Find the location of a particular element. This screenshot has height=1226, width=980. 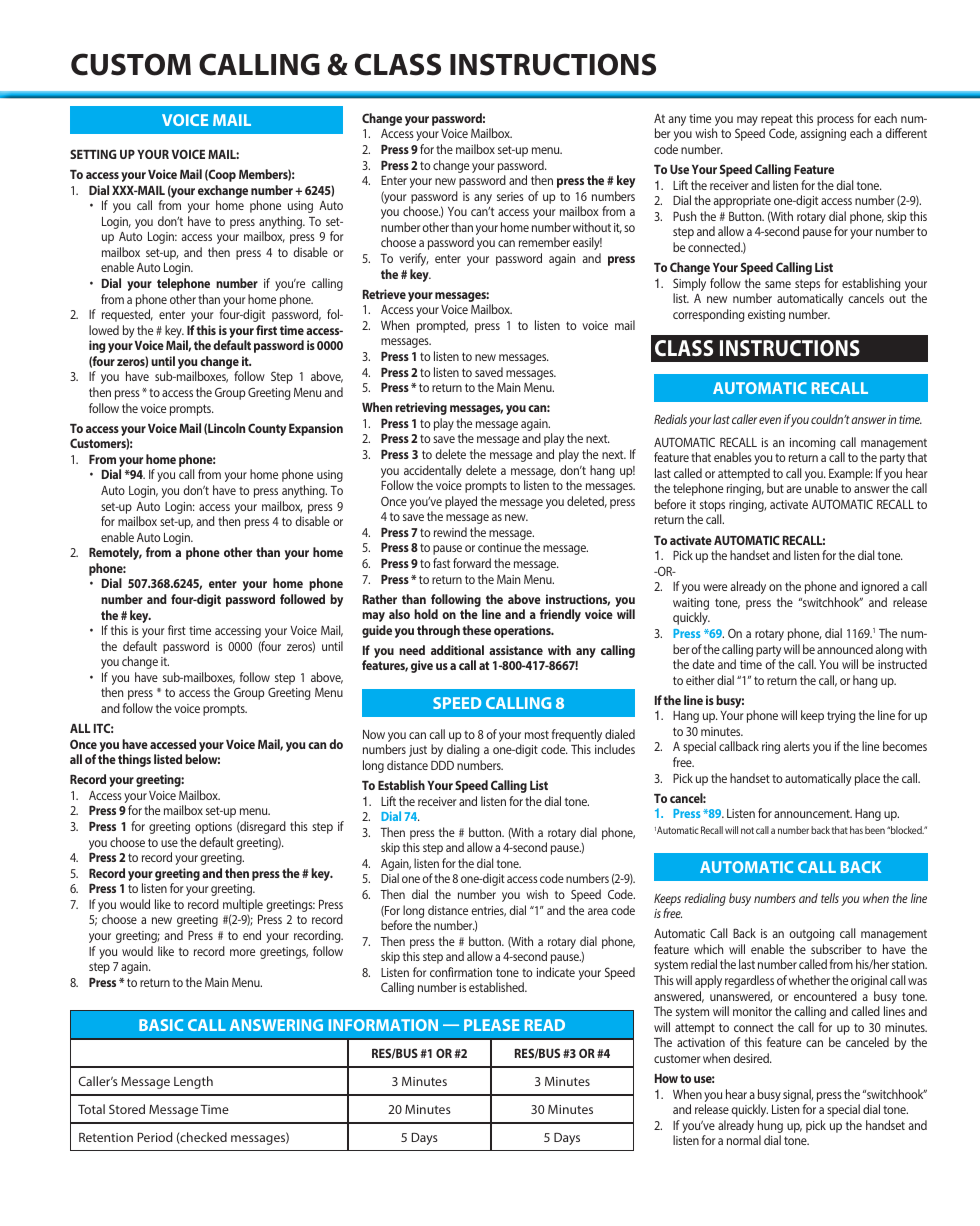

unable is located at coordinates (821, 488).
